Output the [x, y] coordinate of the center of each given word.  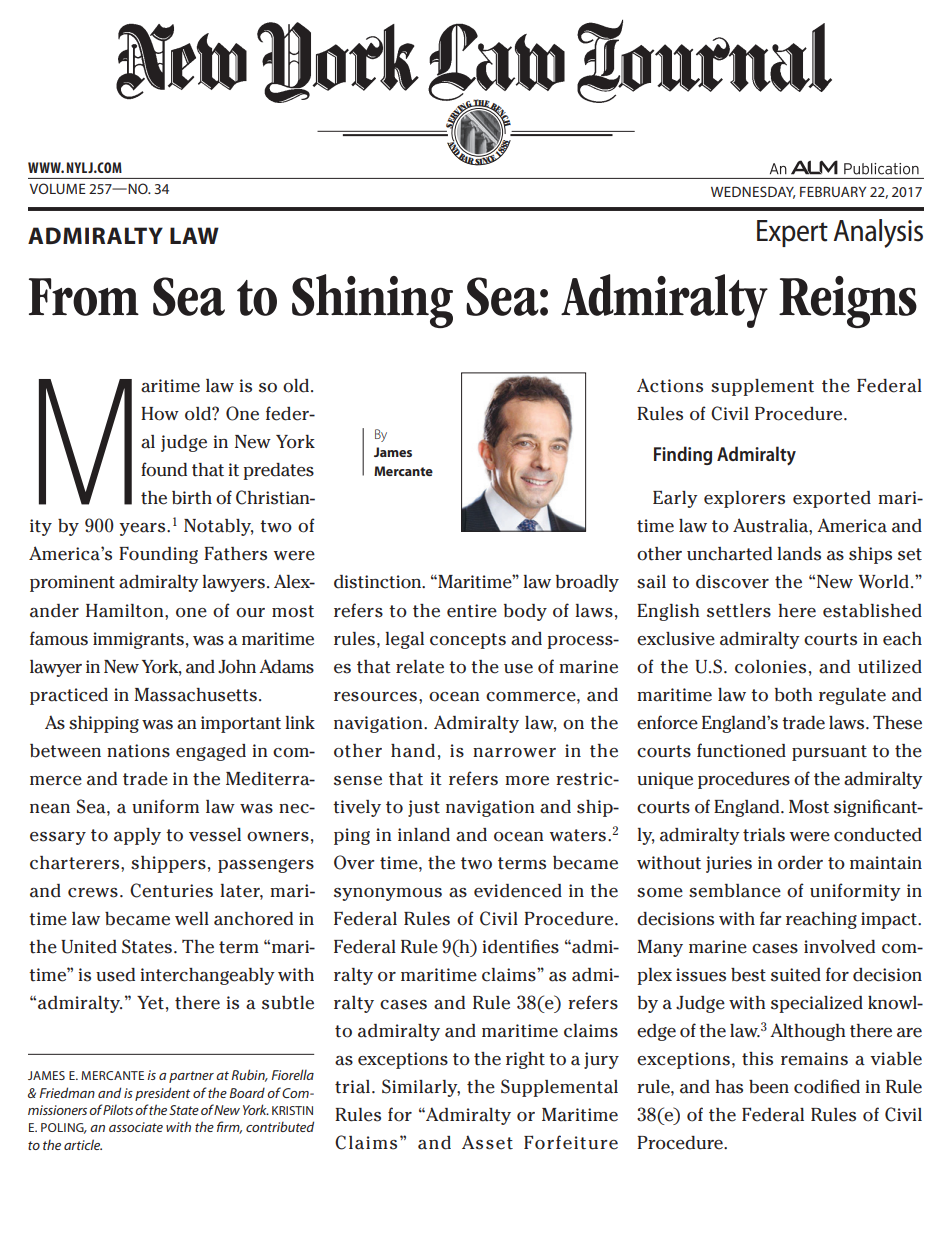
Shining [372, 301]
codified [827, 1086]
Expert [792, 233]
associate [136, 1127]
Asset [487, 1142]
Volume [58, 188]
